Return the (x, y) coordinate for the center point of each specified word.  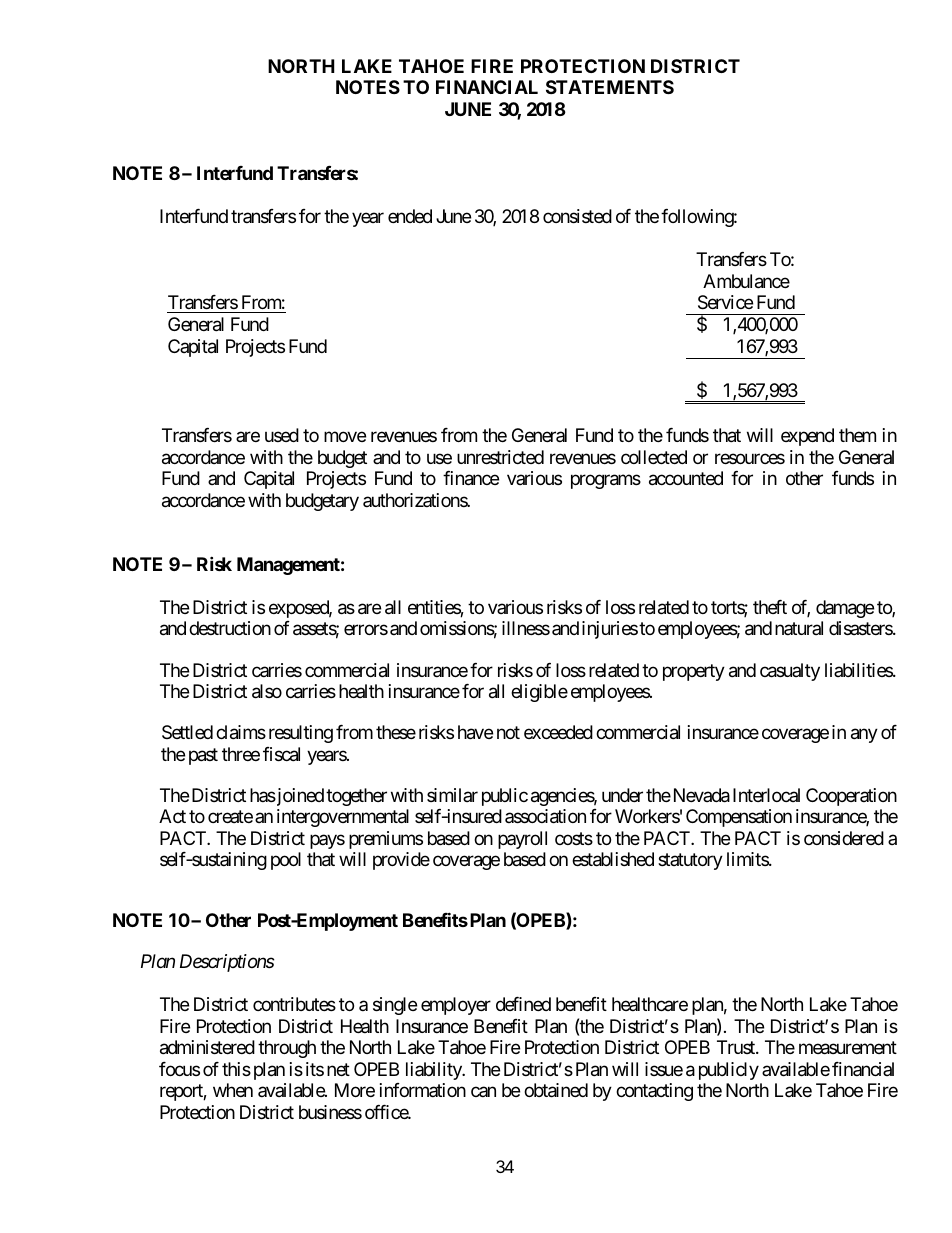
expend (807, 437)
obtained (556, 1090)
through (287, 1049)
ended (410, 216)
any (864, 736)
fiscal (281, 754)
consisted (577, 216)
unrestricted (500, 457)
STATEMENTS (610, 87)
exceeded (558, 732)
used (282, 435)
